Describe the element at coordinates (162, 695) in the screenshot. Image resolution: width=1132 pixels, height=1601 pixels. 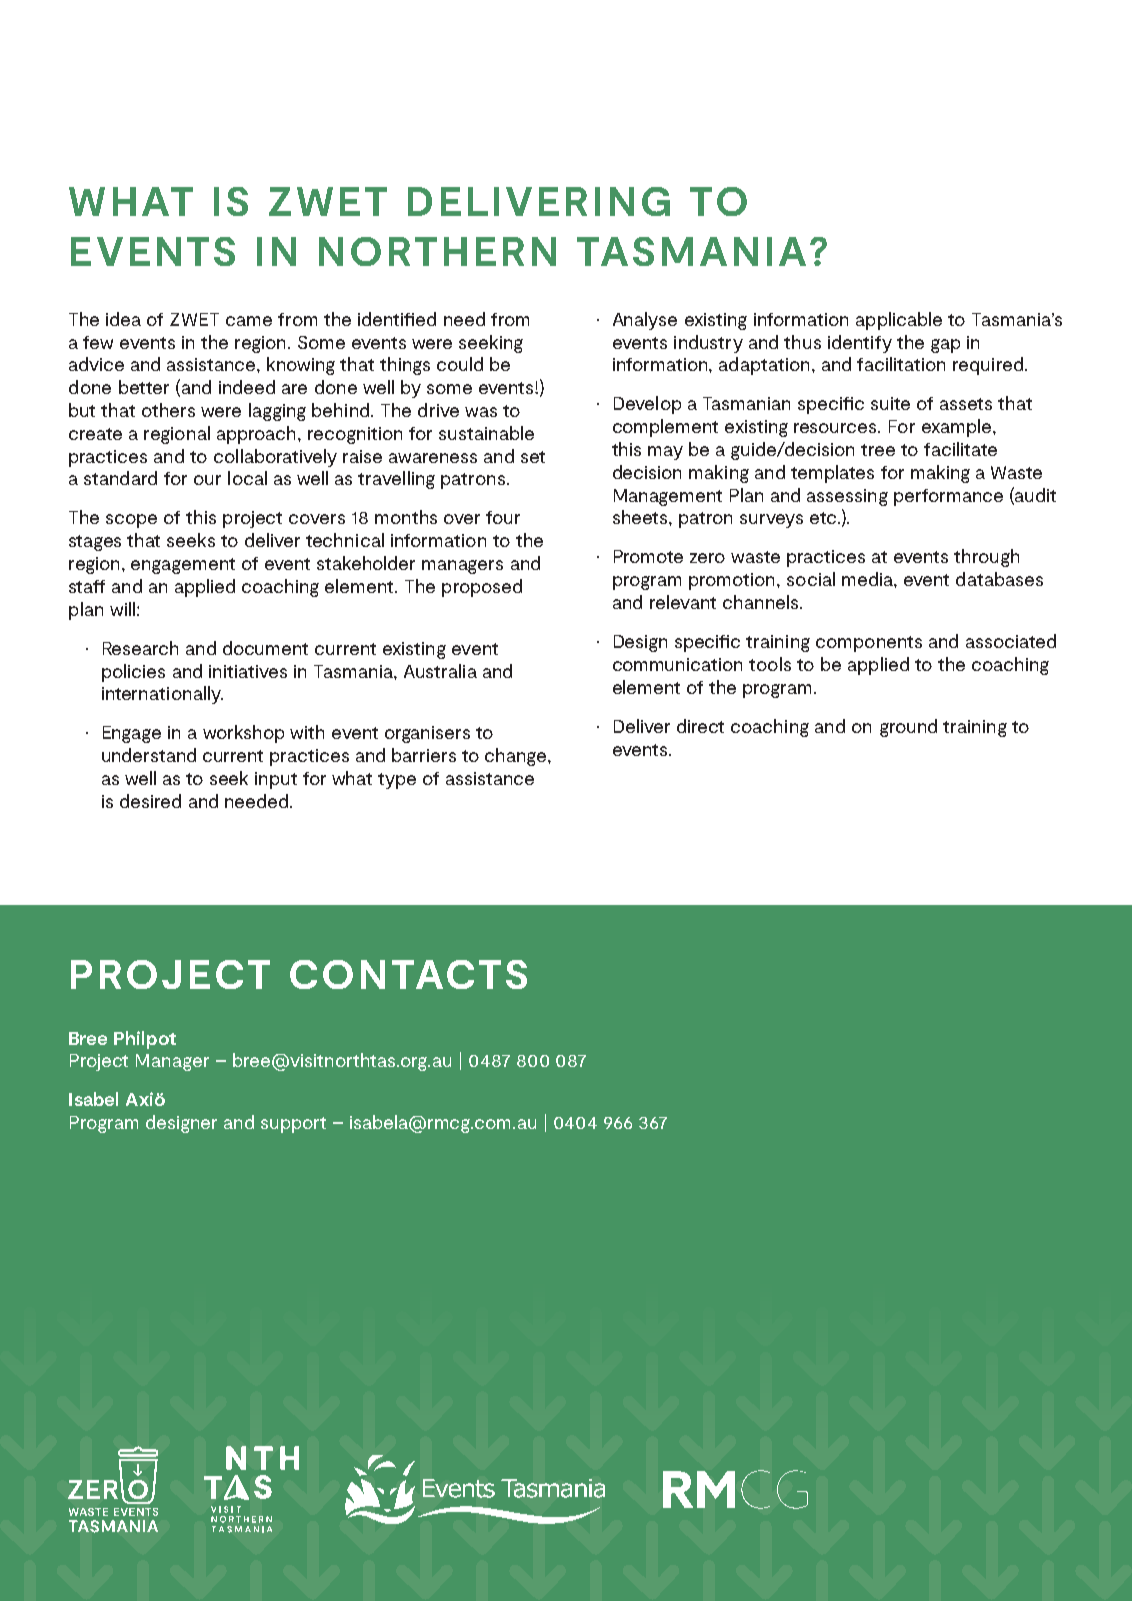
I see `internationally` at that location.
